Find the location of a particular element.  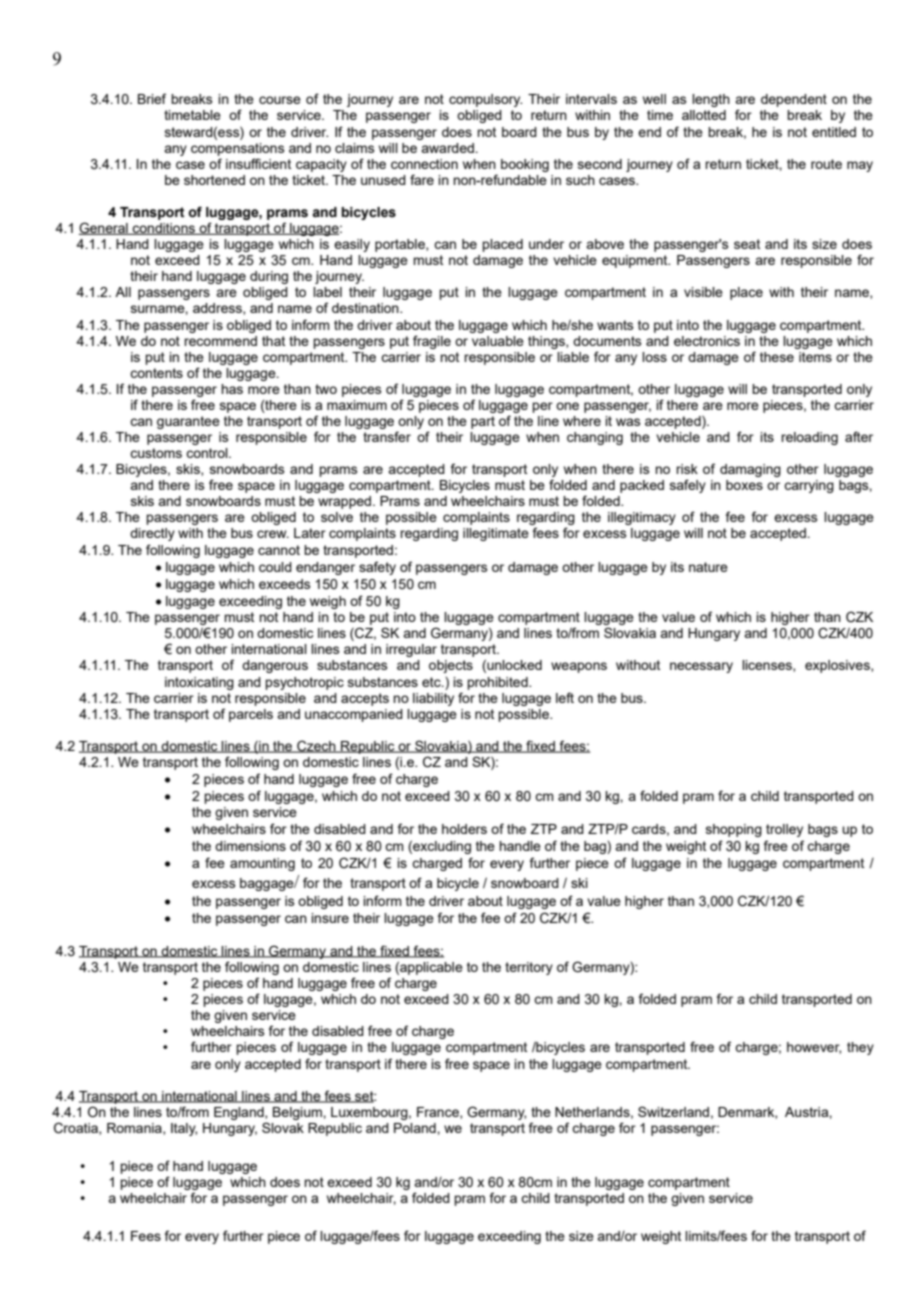

dependent is located at coordinates (794, 100).
